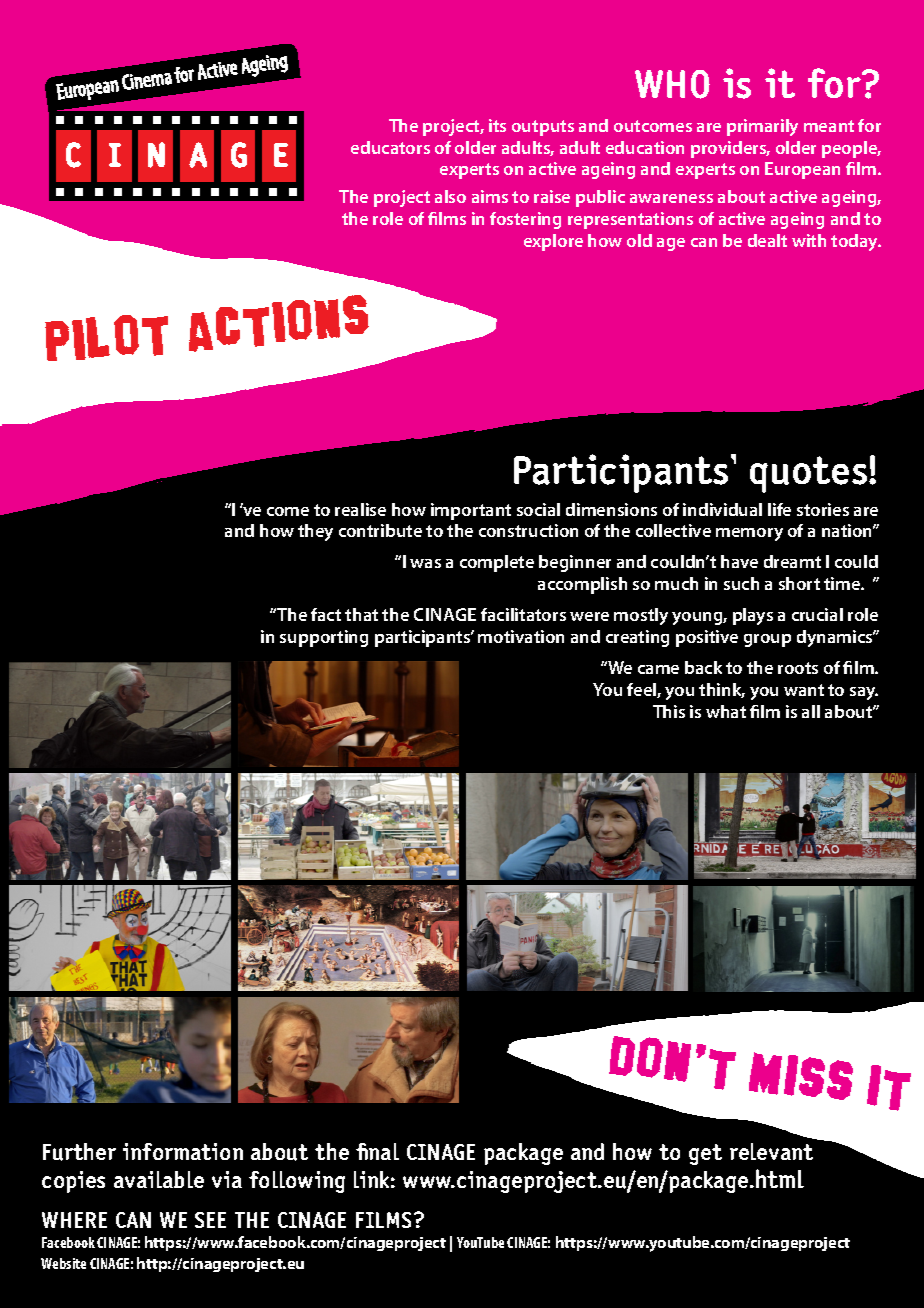  Describe the element at coordinates (497, 125) in the screenshot. I see `its` at that location.
